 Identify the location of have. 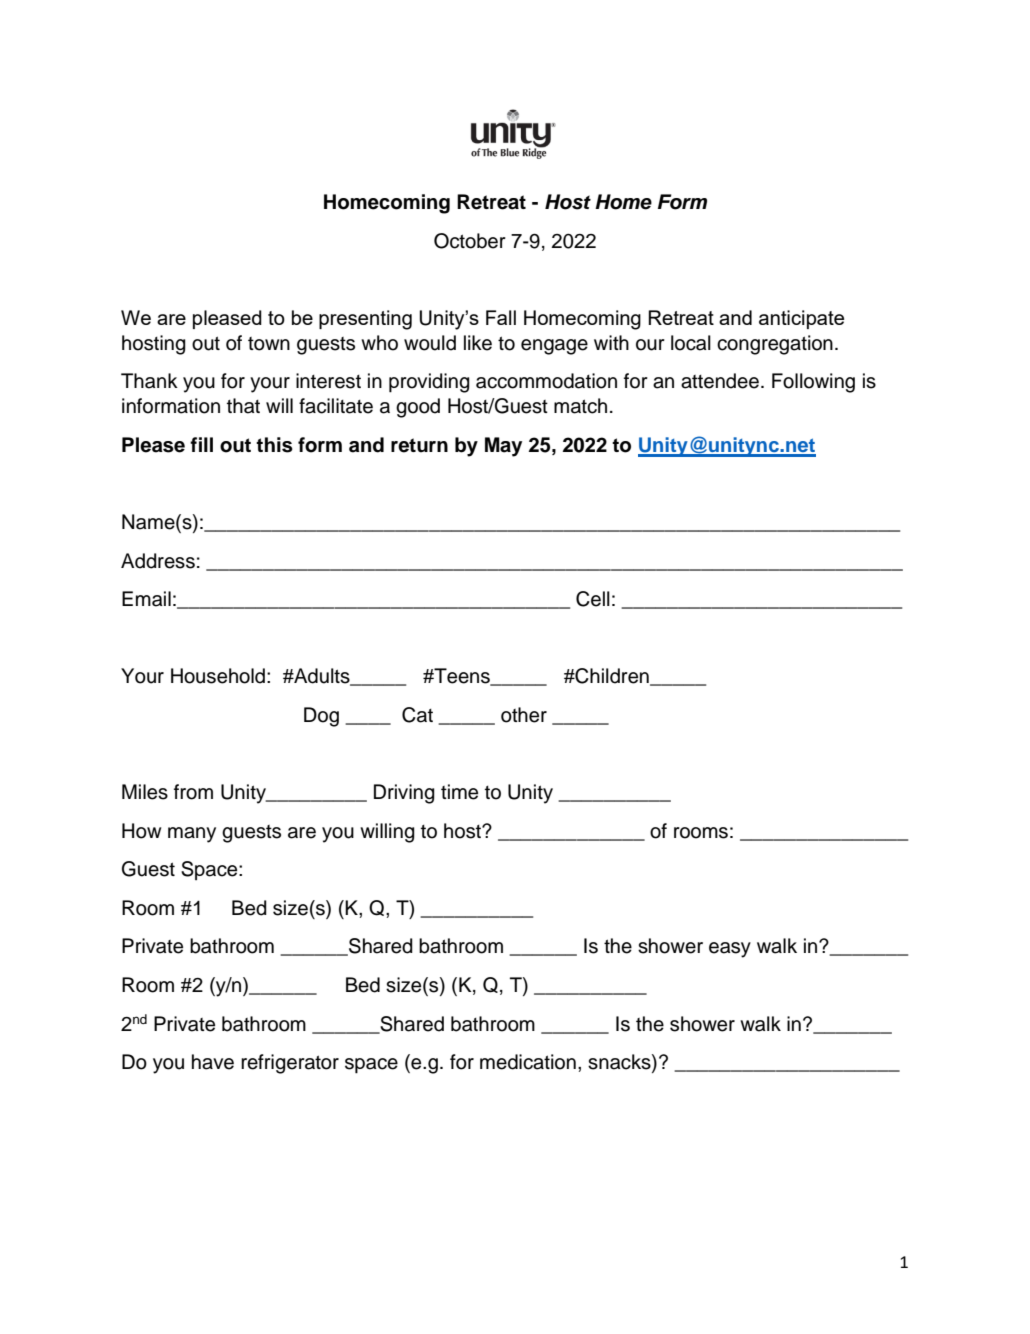
(213, 1062).
